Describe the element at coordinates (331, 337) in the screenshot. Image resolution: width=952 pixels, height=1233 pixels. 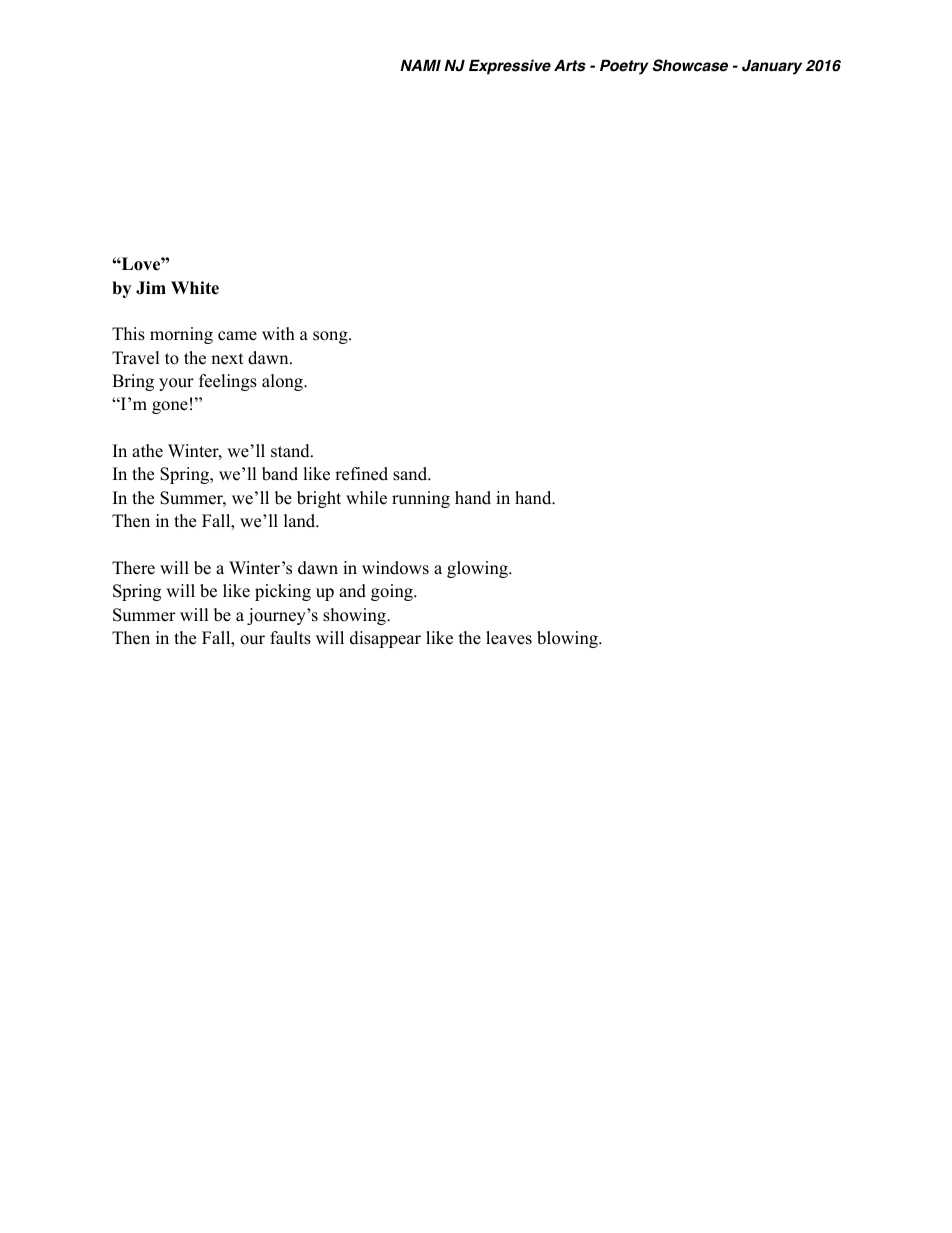
I see `song` at that location.
